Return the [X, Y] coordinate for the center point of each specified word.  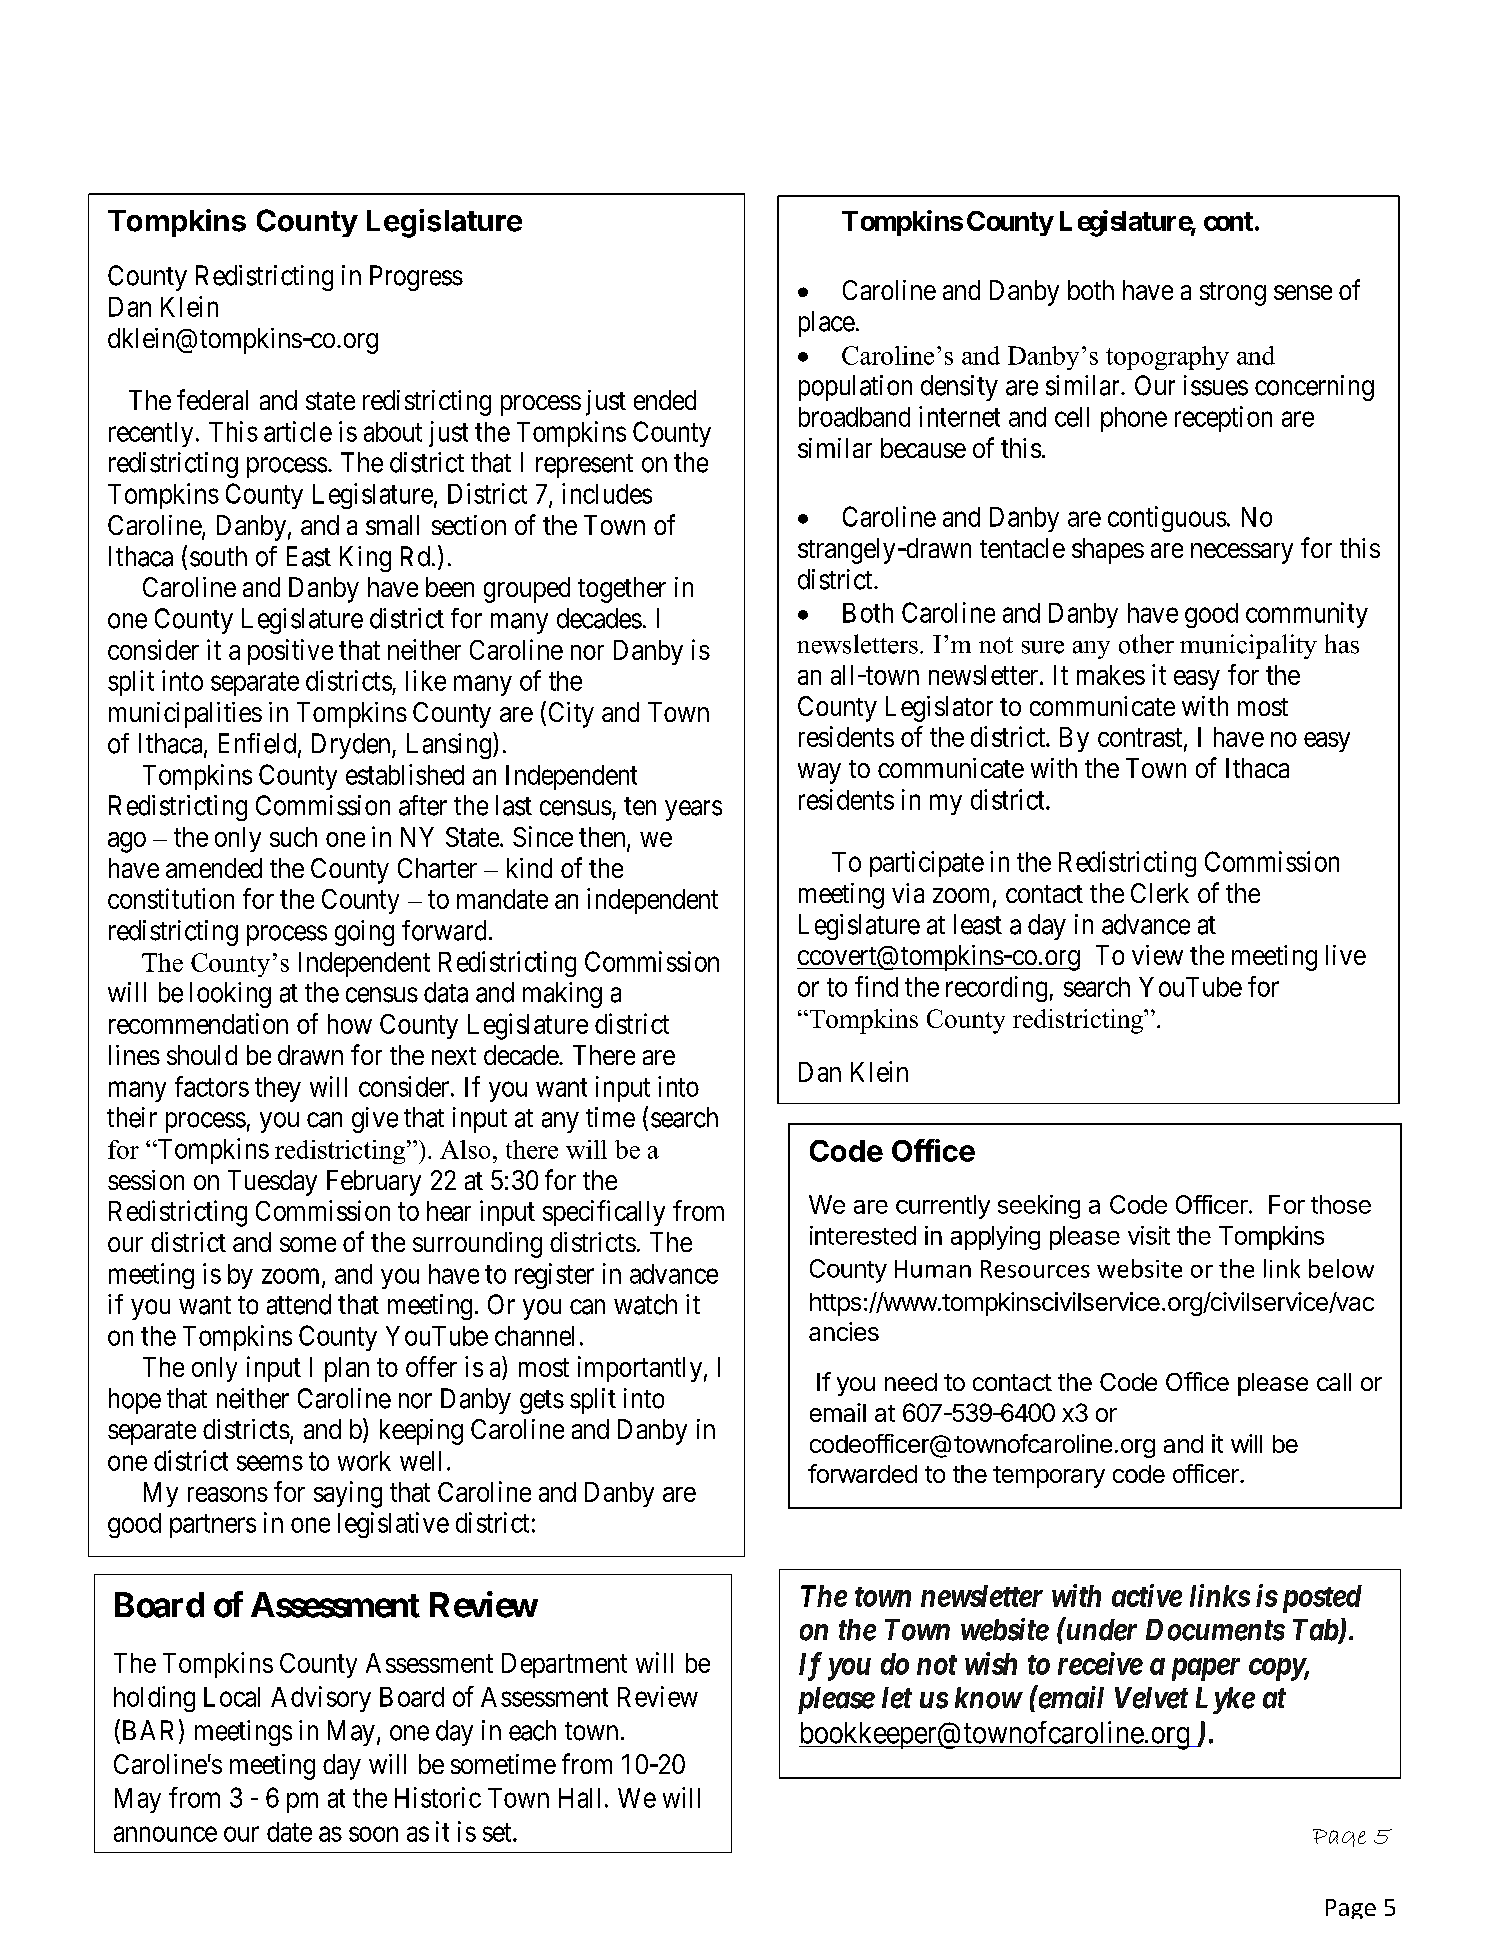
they [278, 1089]
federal [212, 399]
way [819, 773]
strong [1233, 294]
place [827, 324]
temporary [1049, 1477]
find [876, 986]
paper [1206, 1669]
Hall [579, 1798]
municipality [1248, 646]
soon [373, 1834]
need [911, 1382]
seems [270, 1463]
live [1346, 955]
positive [290, 652]
